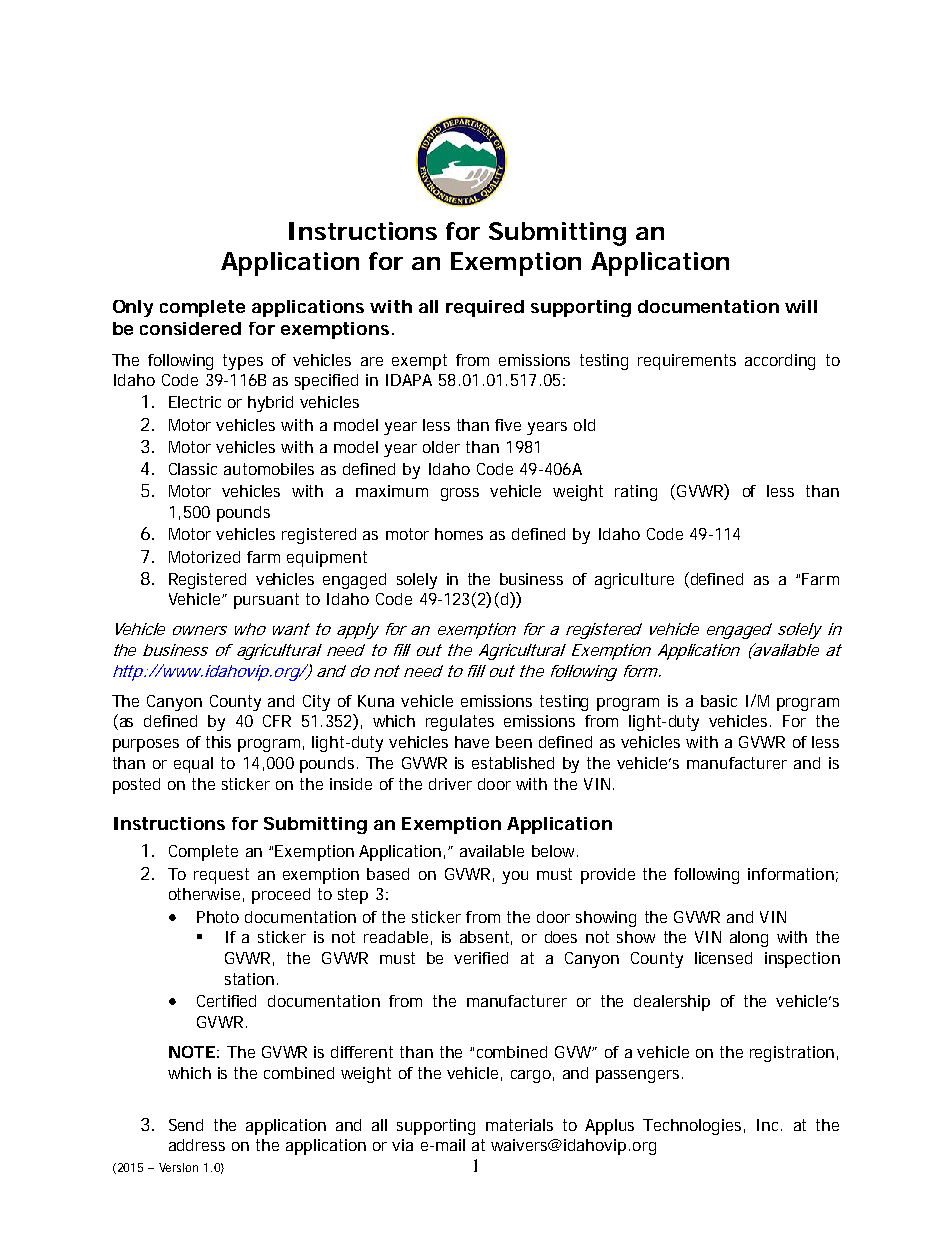 This screenshot has height=1233, width=952. Describe the element at coordinates (769, 1125) in the screenshot. I see `Inc` at that location.
